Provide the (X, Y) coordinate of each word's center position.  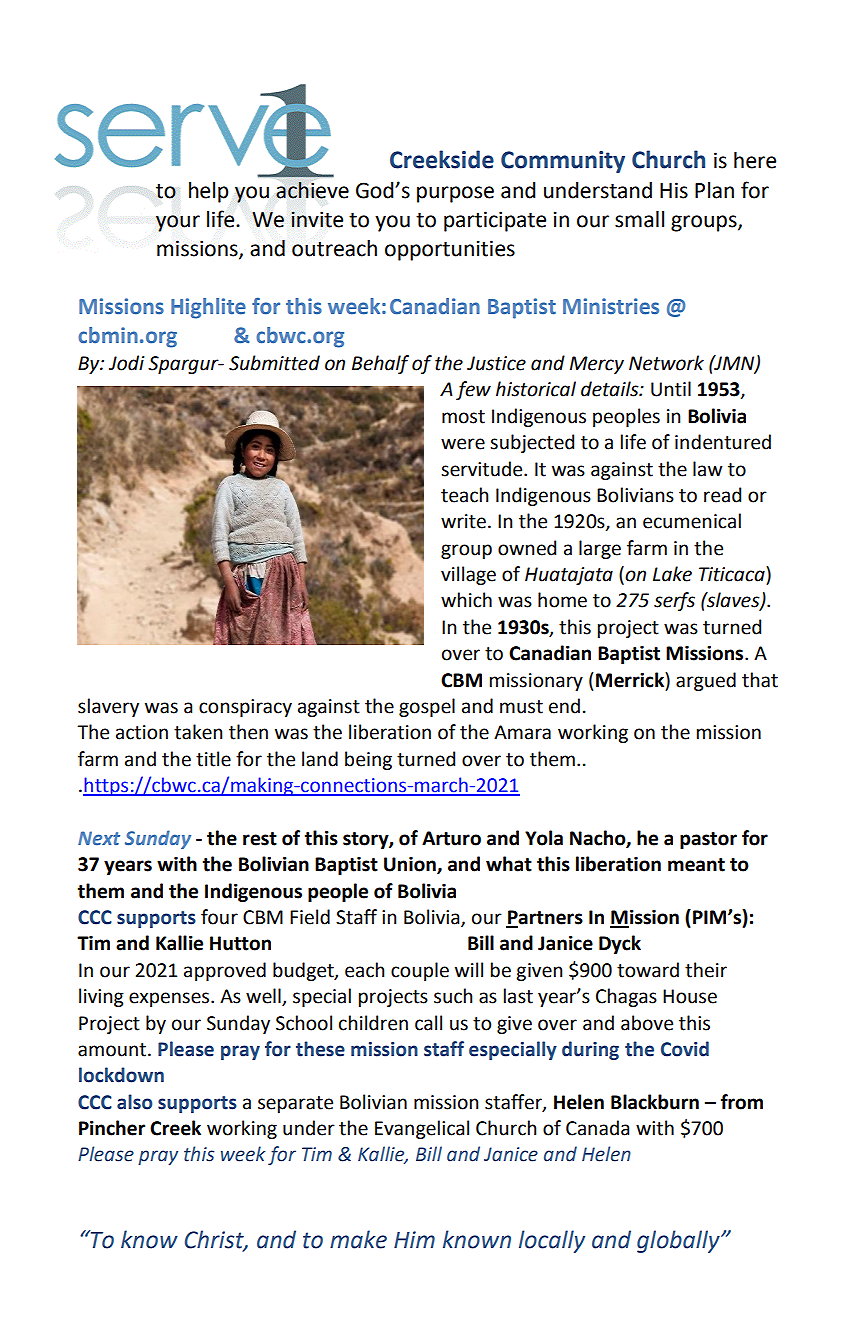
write (463, 521)
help (209, 192)
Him (414, 1239)
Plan (714, 190)
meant (696, 865)
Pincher (112, 1128)
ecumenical (692, 521)
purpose (455, 194)
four (219, 917)
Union (411, 865)
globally (679, 1241)
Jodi (126, 363)
